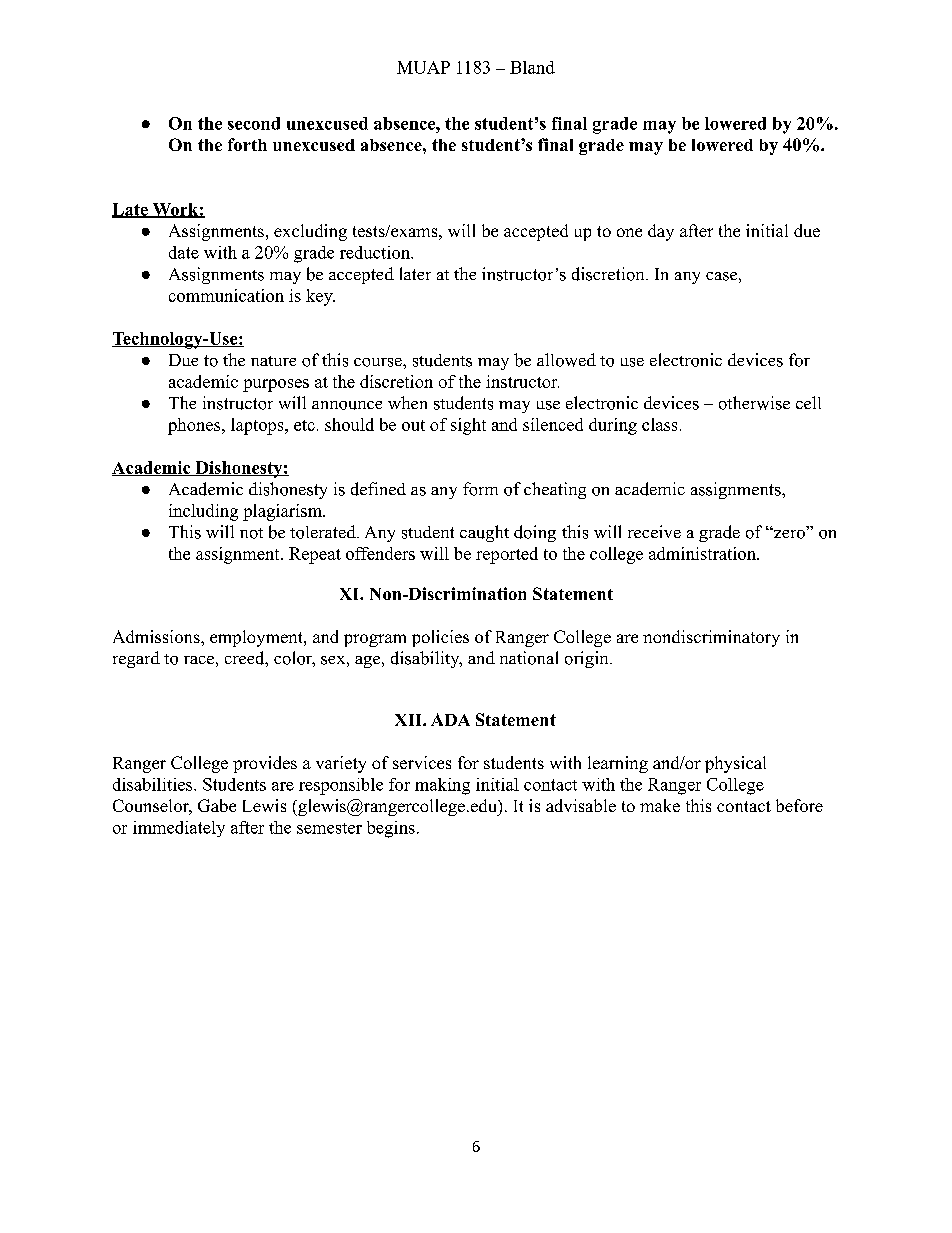 Image resolution: width=952 pixels, height=1233 pixels. Describe the element at coordinates (659, 424) in the document. I see `class` at that location.
